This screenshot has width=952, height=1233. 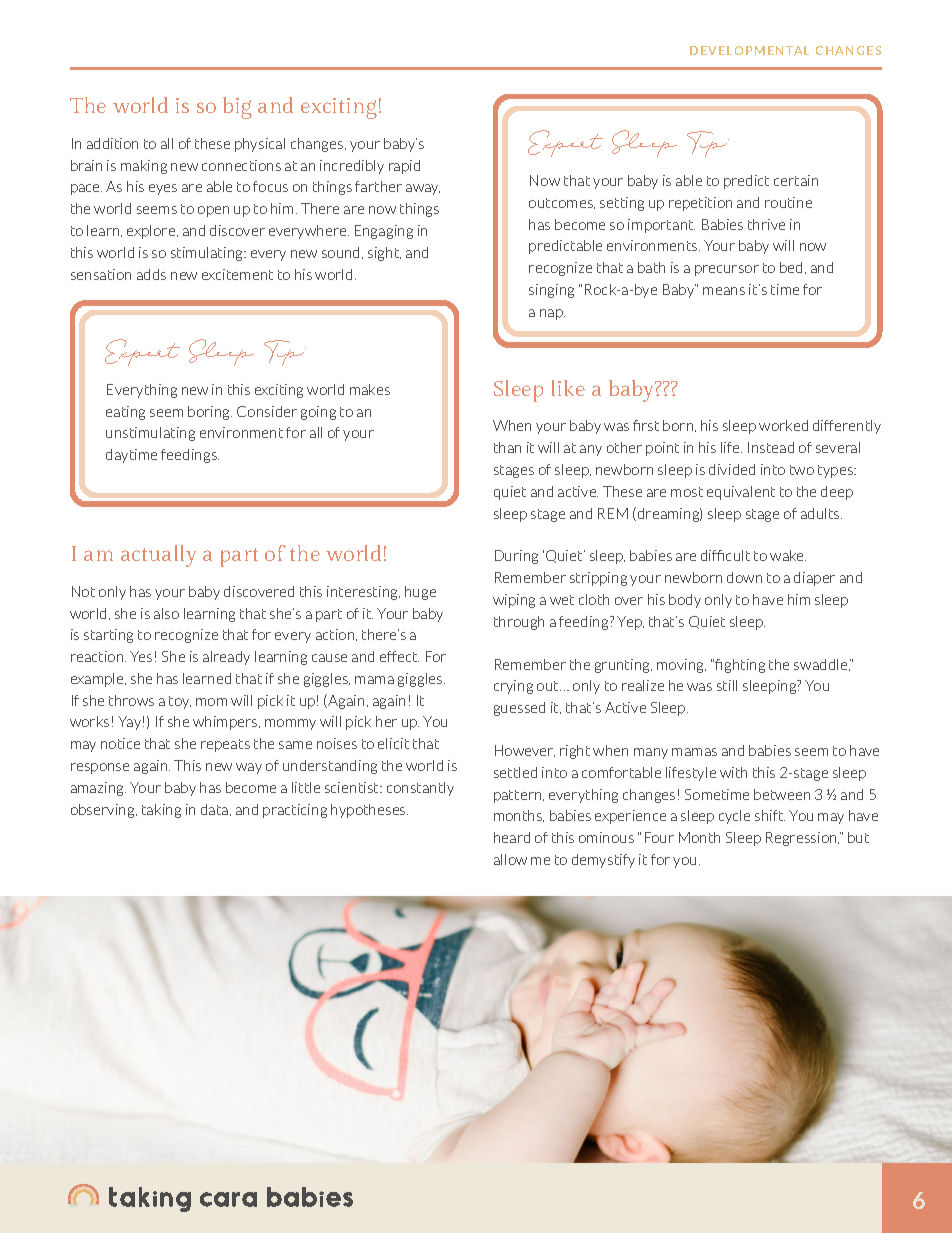 I want to click on taking, so click(x=161, y=811).
